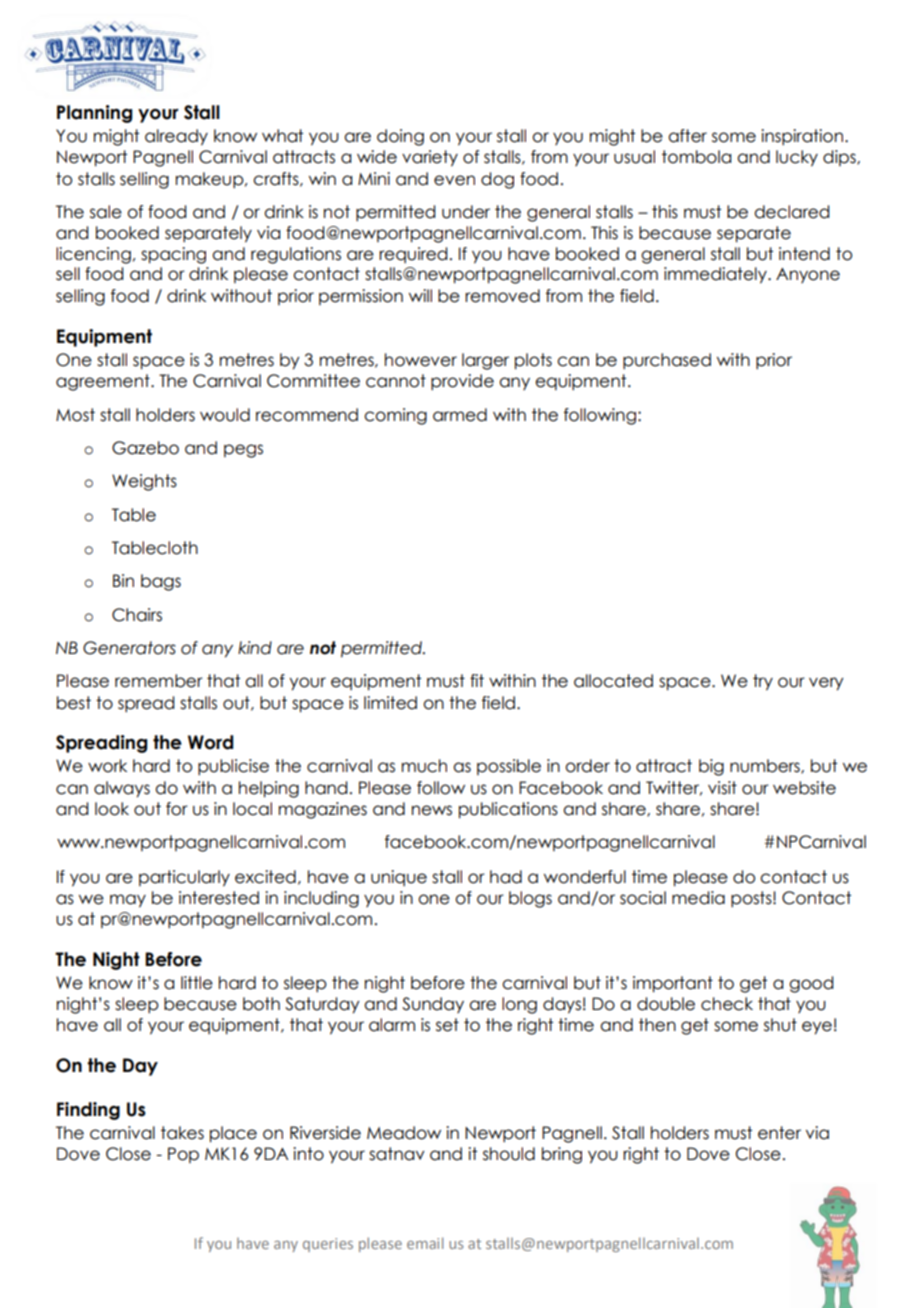  Describe the element at coordinates (433, 1005) in the page. I see `Sunday` at that location.
